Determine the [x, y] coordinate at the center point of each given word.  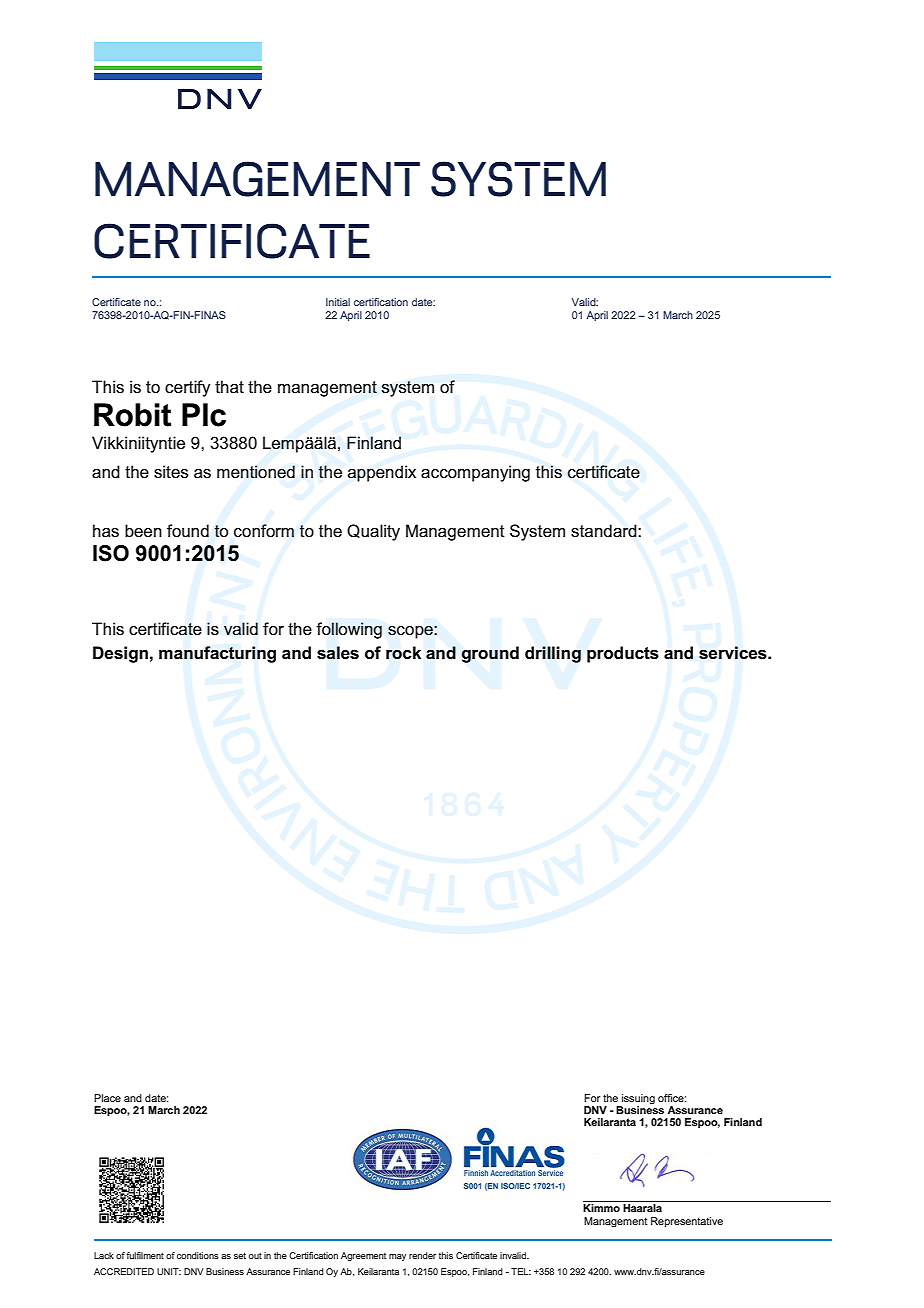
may [397, 1257]
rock [403, 653]
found [188, 531]
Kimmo [601, 1208]
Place [107, 1098]
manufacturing [217, 654]
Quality [373, 532]
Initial [338, 302]
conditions [198, 1255]
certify [188, 388]
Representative [687, 1222]
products [623, 654]
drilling [553, 654]
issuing [638, 1099]
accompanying [475, 473]
